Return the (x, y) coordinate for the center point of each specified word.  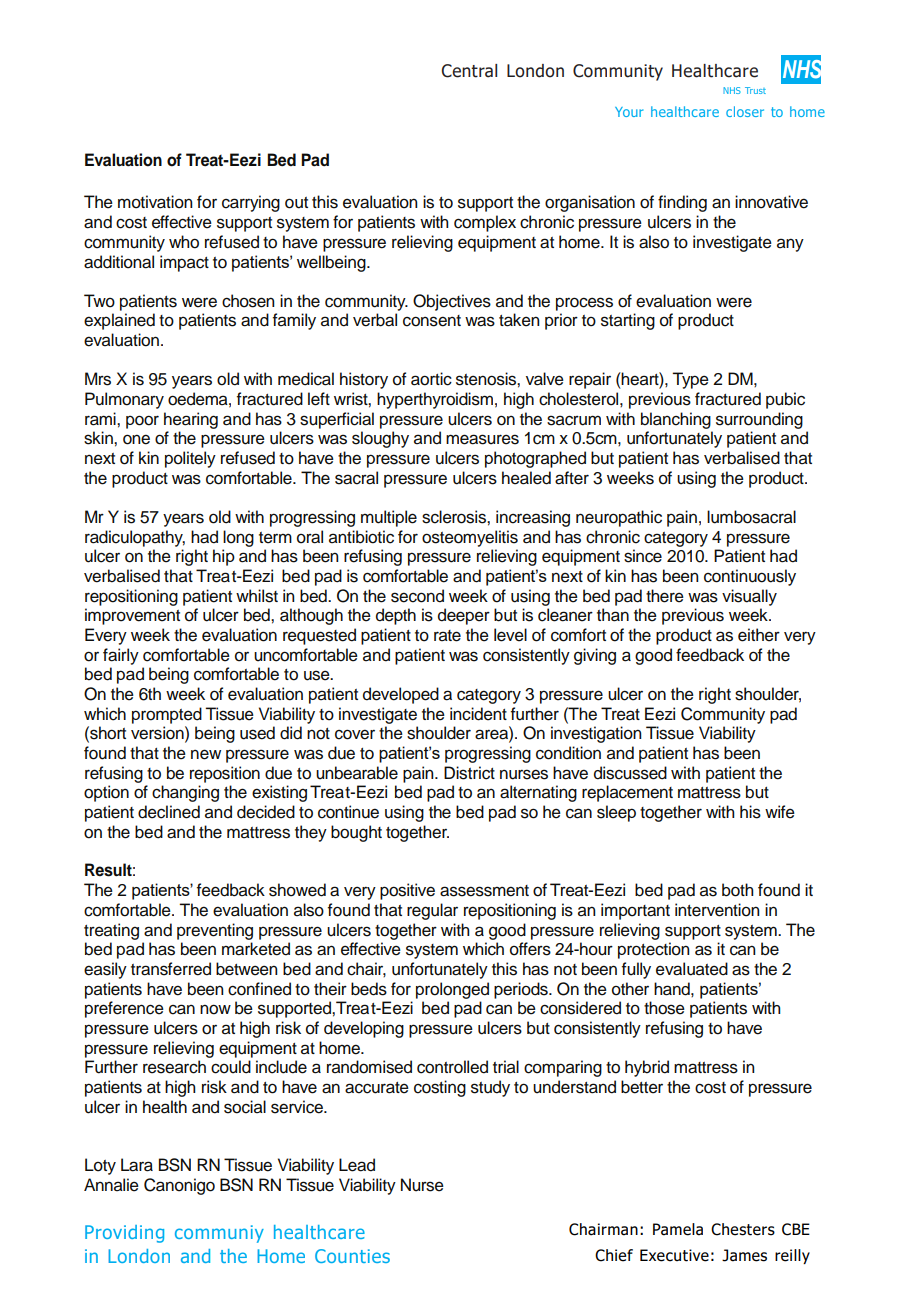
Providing (124, 1234)
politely (190, 459)
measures (482, 439)
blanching (676, 420)
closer (745, 111)
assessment (484, 891)
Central (469, 71)
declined (169, 812)
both (738, 890)
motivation (155, 202)
